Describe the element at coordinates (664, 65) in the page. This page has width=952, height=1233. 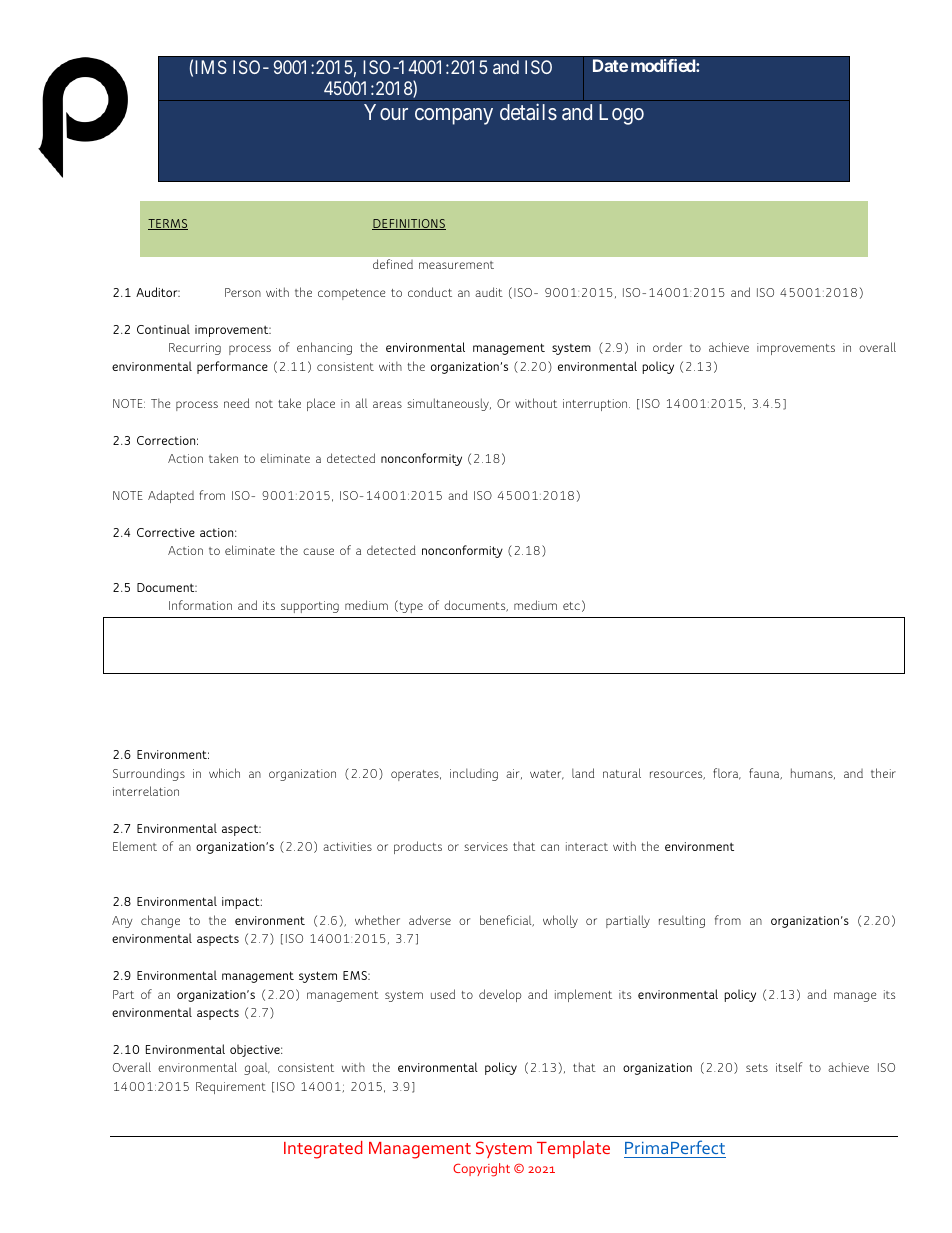
I see `modified` at that location.
